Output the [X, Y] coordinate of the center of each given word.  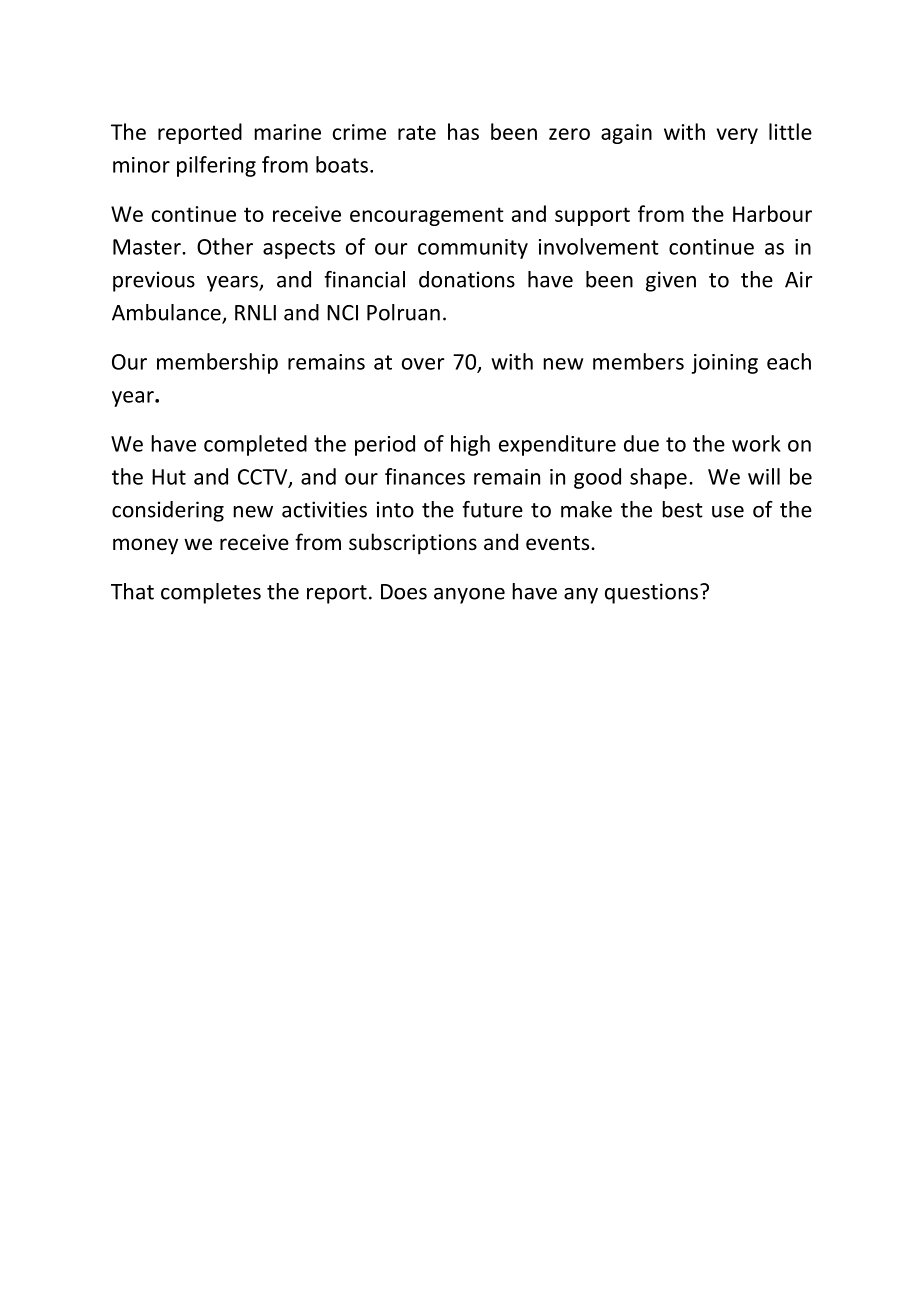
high [470, 445]
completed [255, 445]
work [756, 443]
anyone [469, 596]
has [463, 131]
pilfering [216, 166]
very [737, 136]
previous [154, 281]
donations [467, 279]
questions [651, 593]
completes [211, 593]
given [671, 281]
